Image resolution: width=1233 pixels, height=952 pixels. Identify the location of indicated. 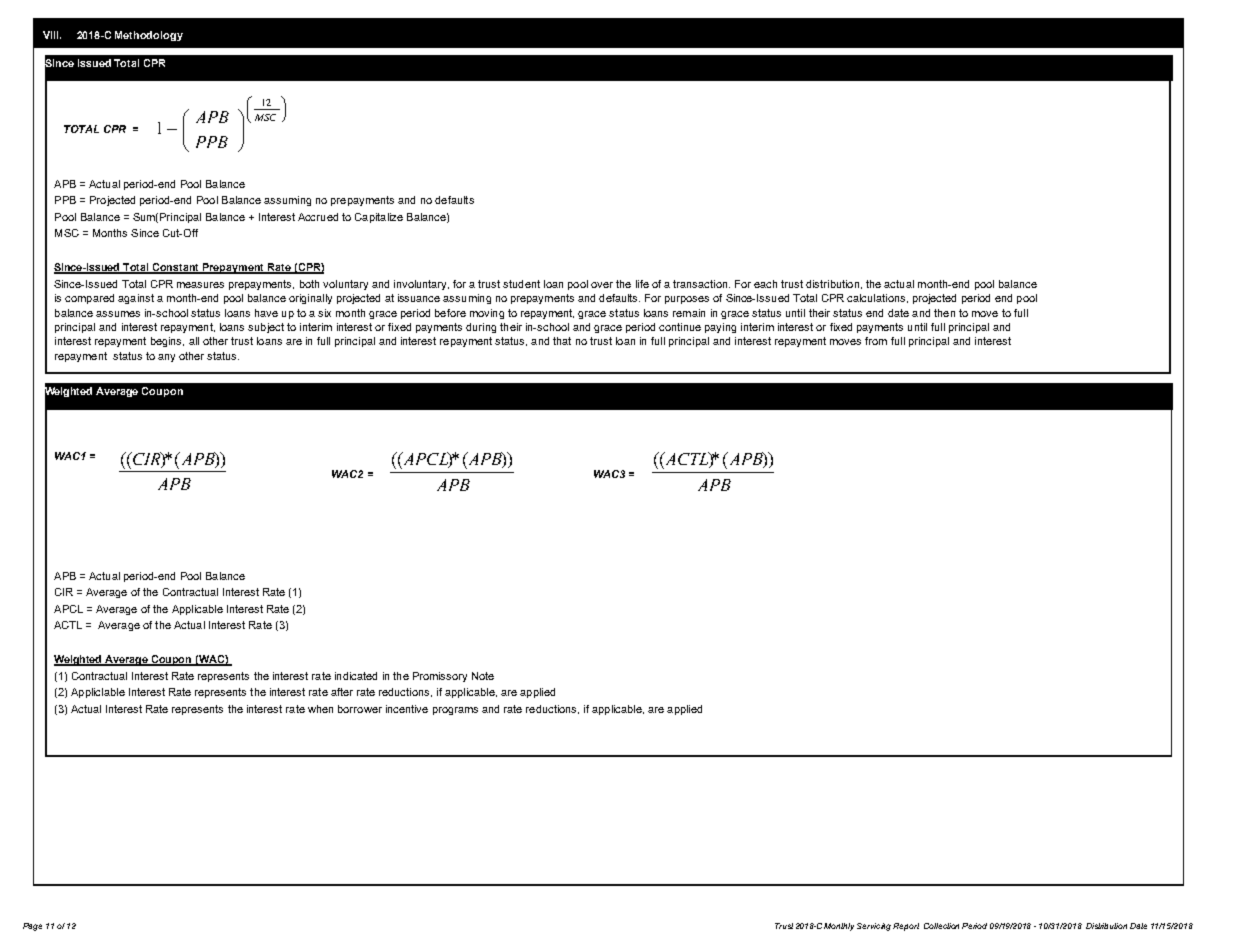
(356, 676).
